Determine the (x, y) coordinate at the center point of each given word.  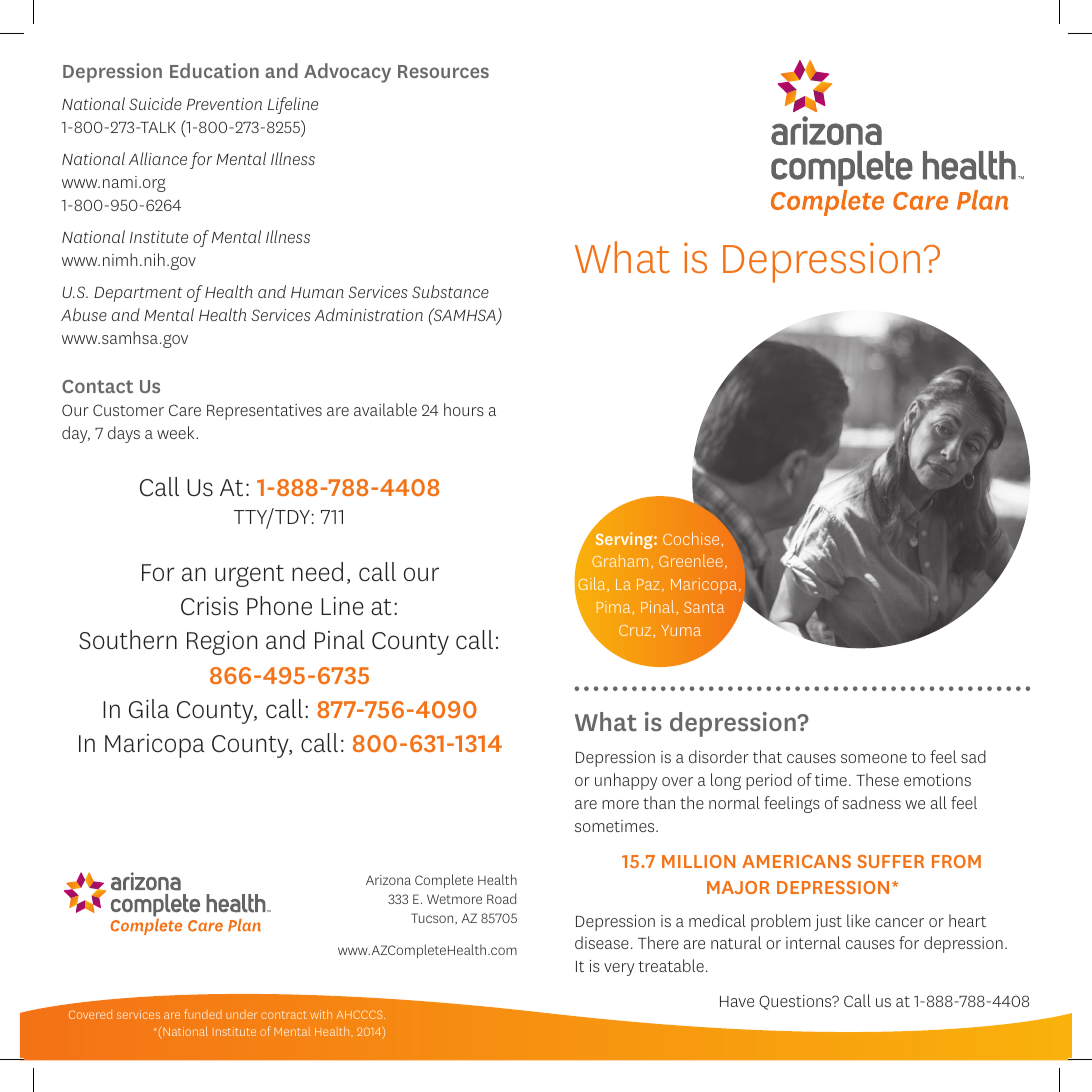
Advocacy (347, 73)
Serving (625, 540)
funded (203, 1014)
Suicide (155, 103)
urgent (249, 576)
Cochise (692, 539)
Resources (443, 71)
